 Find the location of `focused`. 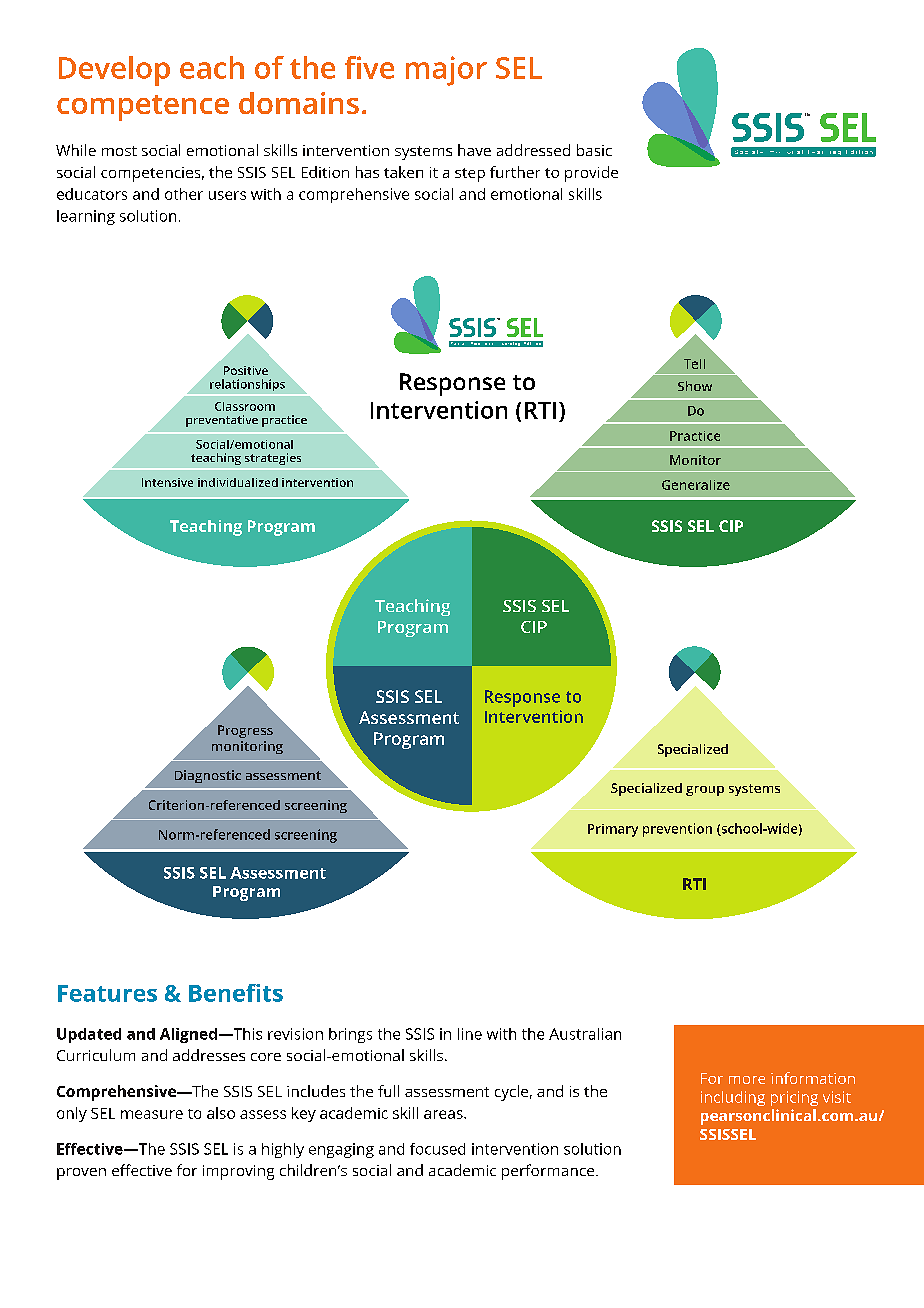

focused is located at coordinates (437, 1149).
